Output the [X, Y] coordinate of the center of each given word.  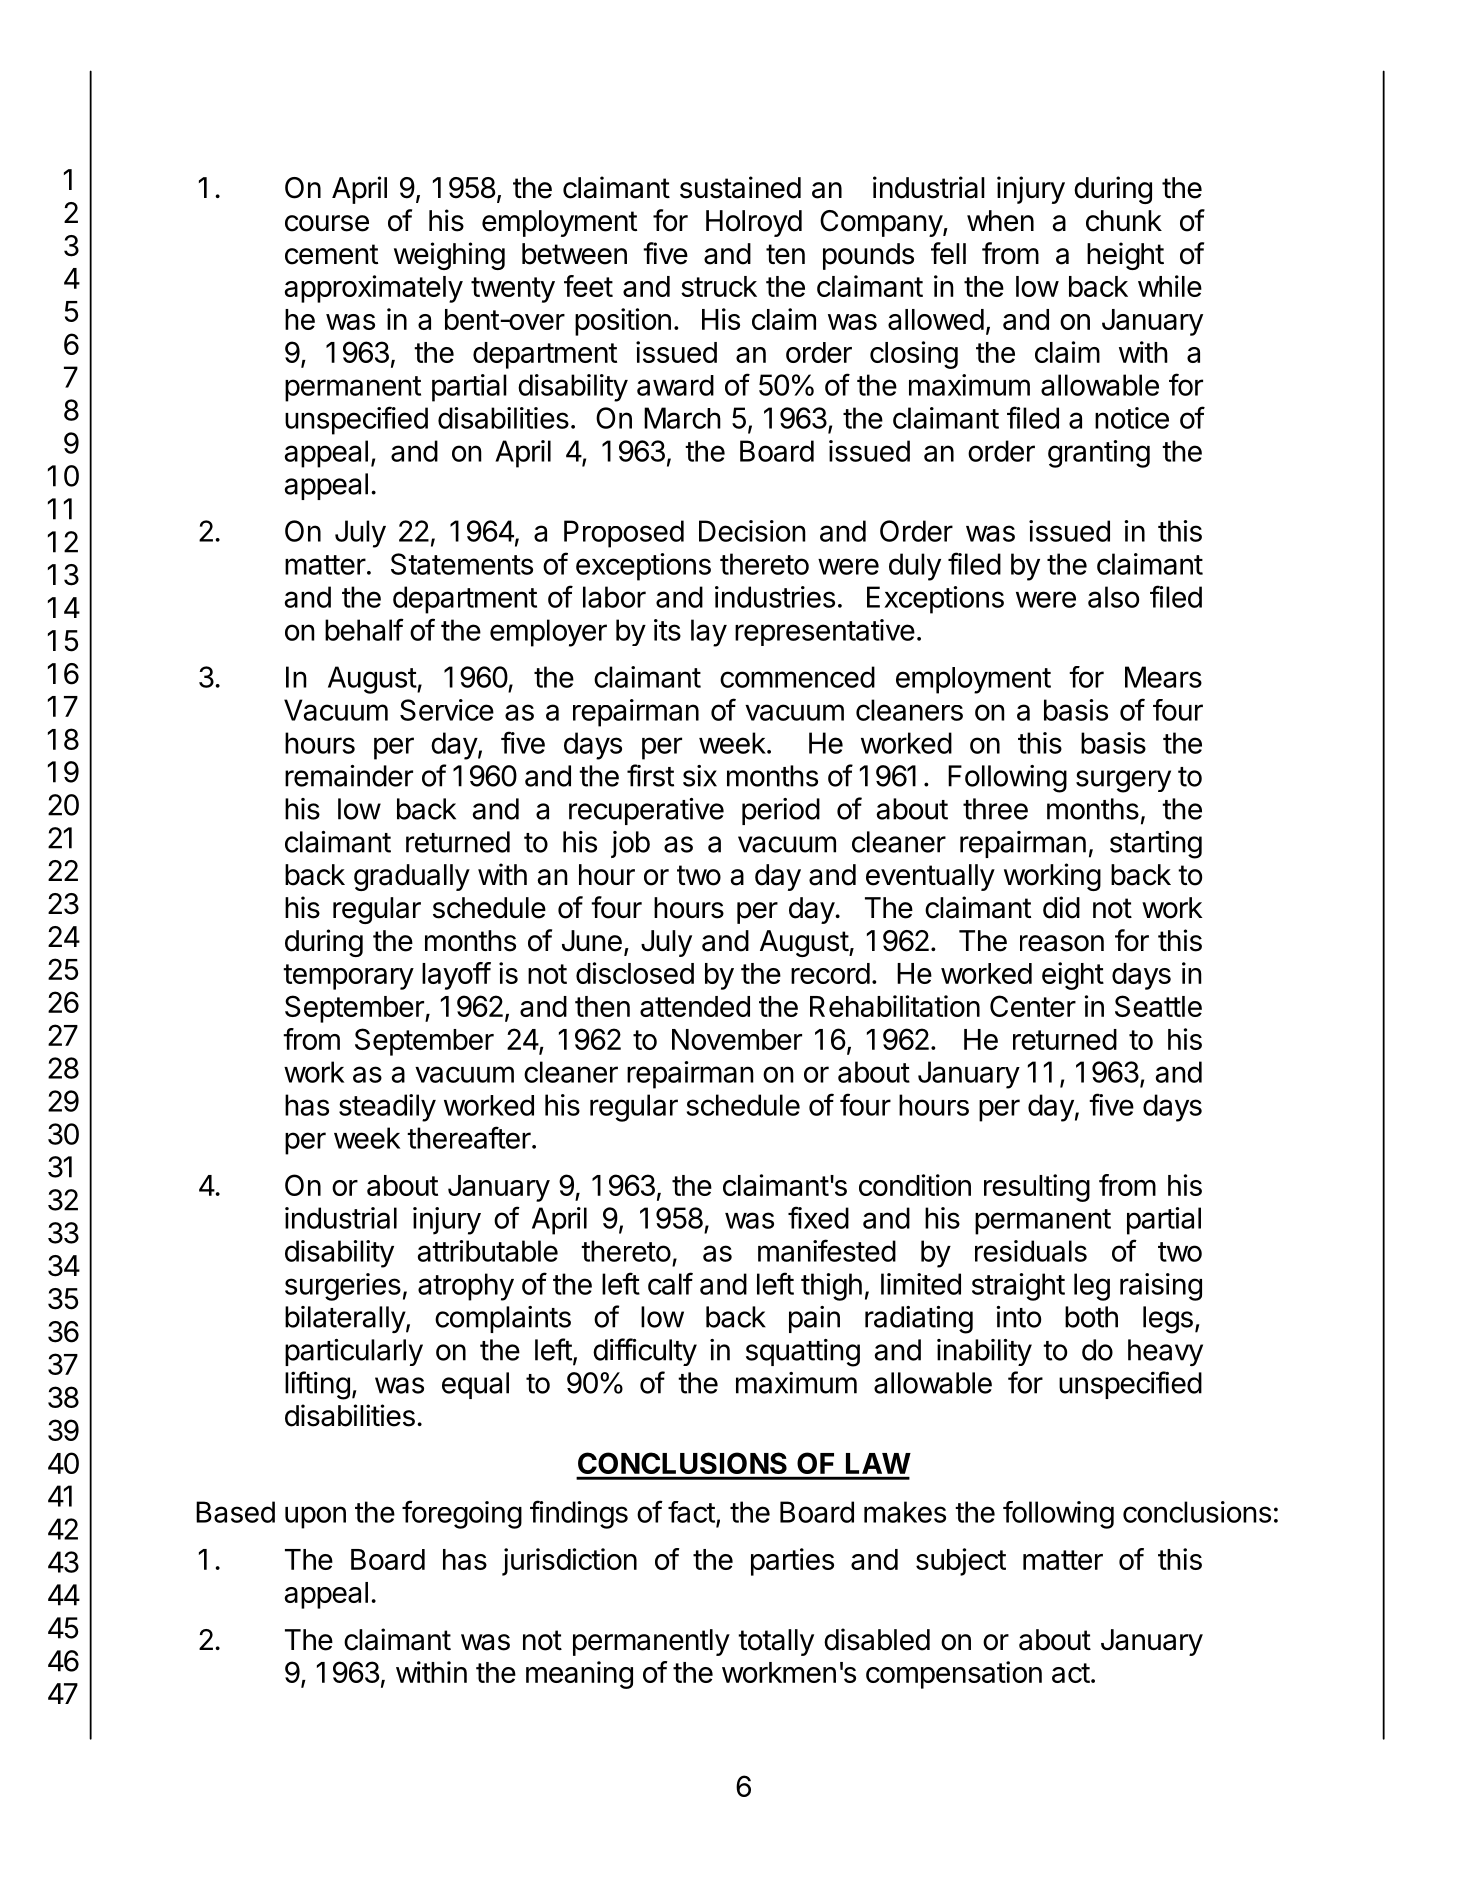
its [667, 630]
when [1000, 221]
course [327, 223]
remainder [349, 776]
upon [315, 1517]
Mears [1163, 677]
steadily [387, 1108]
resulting [1037, 1188]
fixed [818, 1217]
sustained [740, 187]
